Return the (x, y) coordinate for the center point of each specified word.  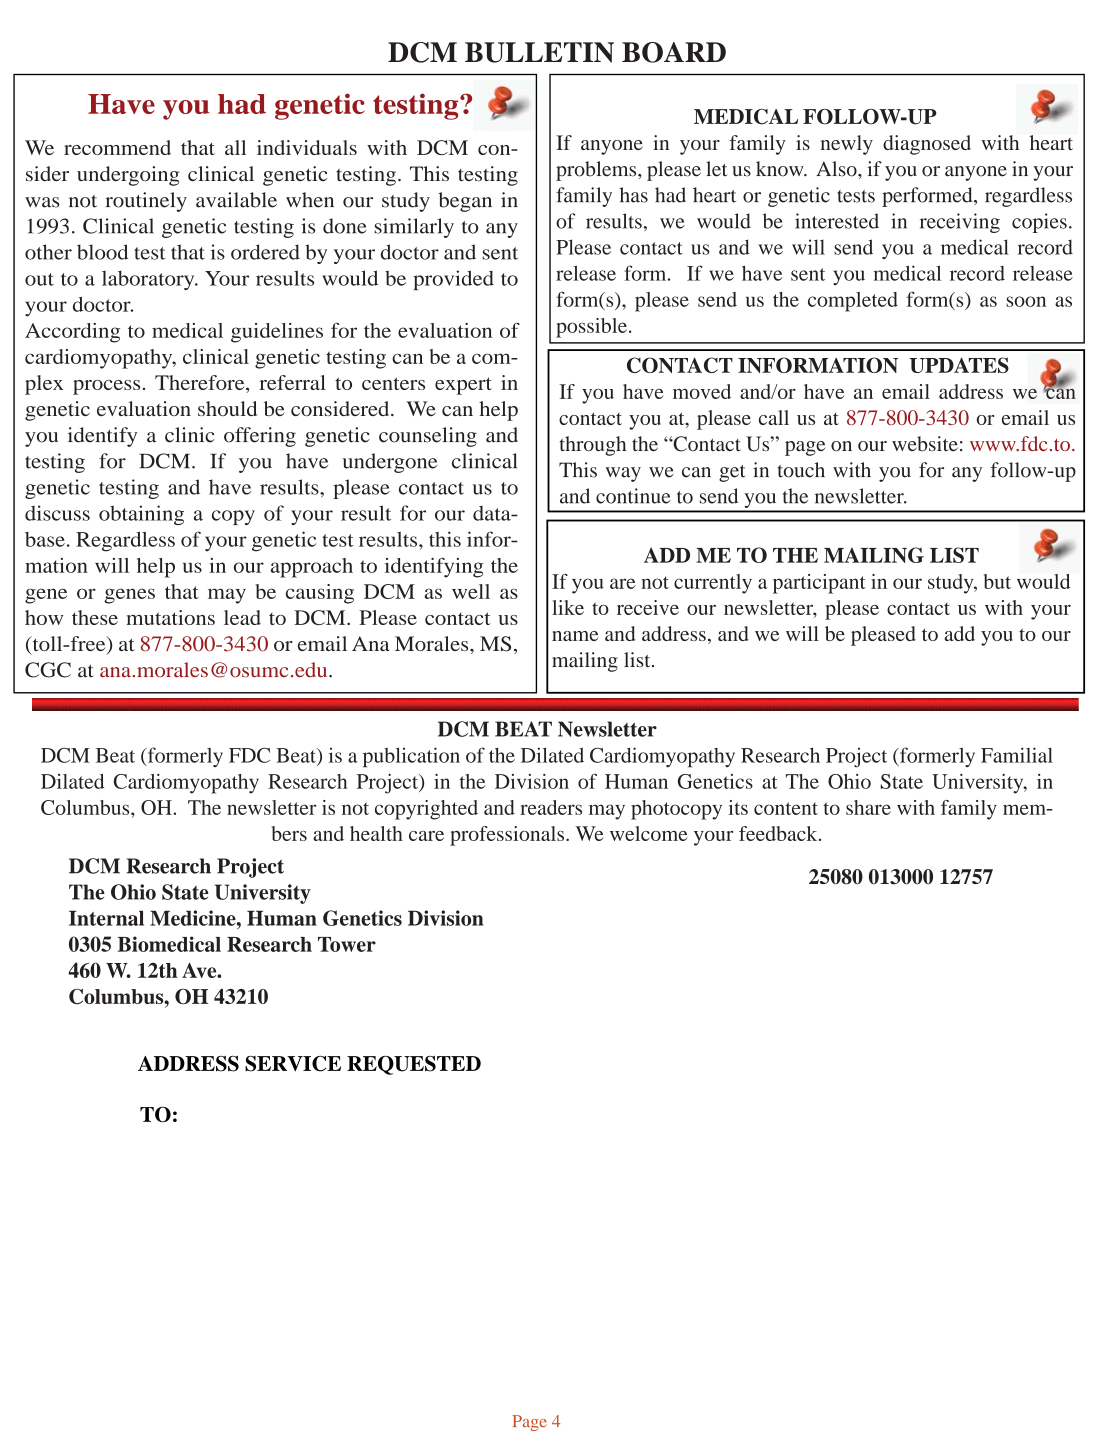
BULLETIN (539, 52)
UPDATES (959, 365)
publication (411, 757)
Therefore (201, 384)
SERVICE (293, 1064)
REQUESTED (414, 1065)
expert (463, 386)
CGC (48, 670)
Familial (1017, 755)
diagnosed (927, 145)
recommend (117, 147)
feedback (779, 833)
